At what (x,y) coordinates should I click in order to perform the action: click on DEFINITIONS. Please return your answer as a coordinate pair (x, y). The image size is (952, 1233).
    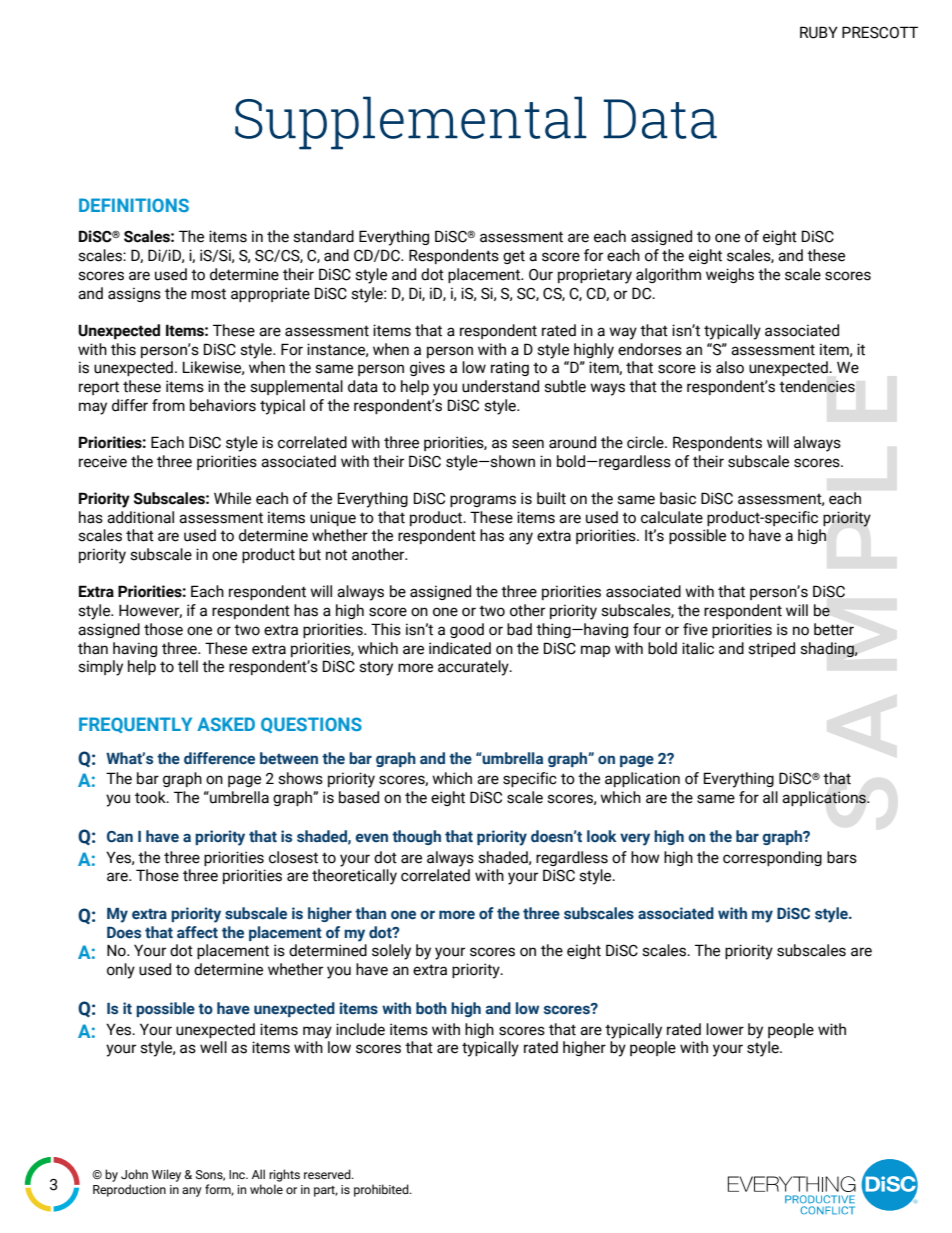
    Looking at the image, I should click on (134, 205).
